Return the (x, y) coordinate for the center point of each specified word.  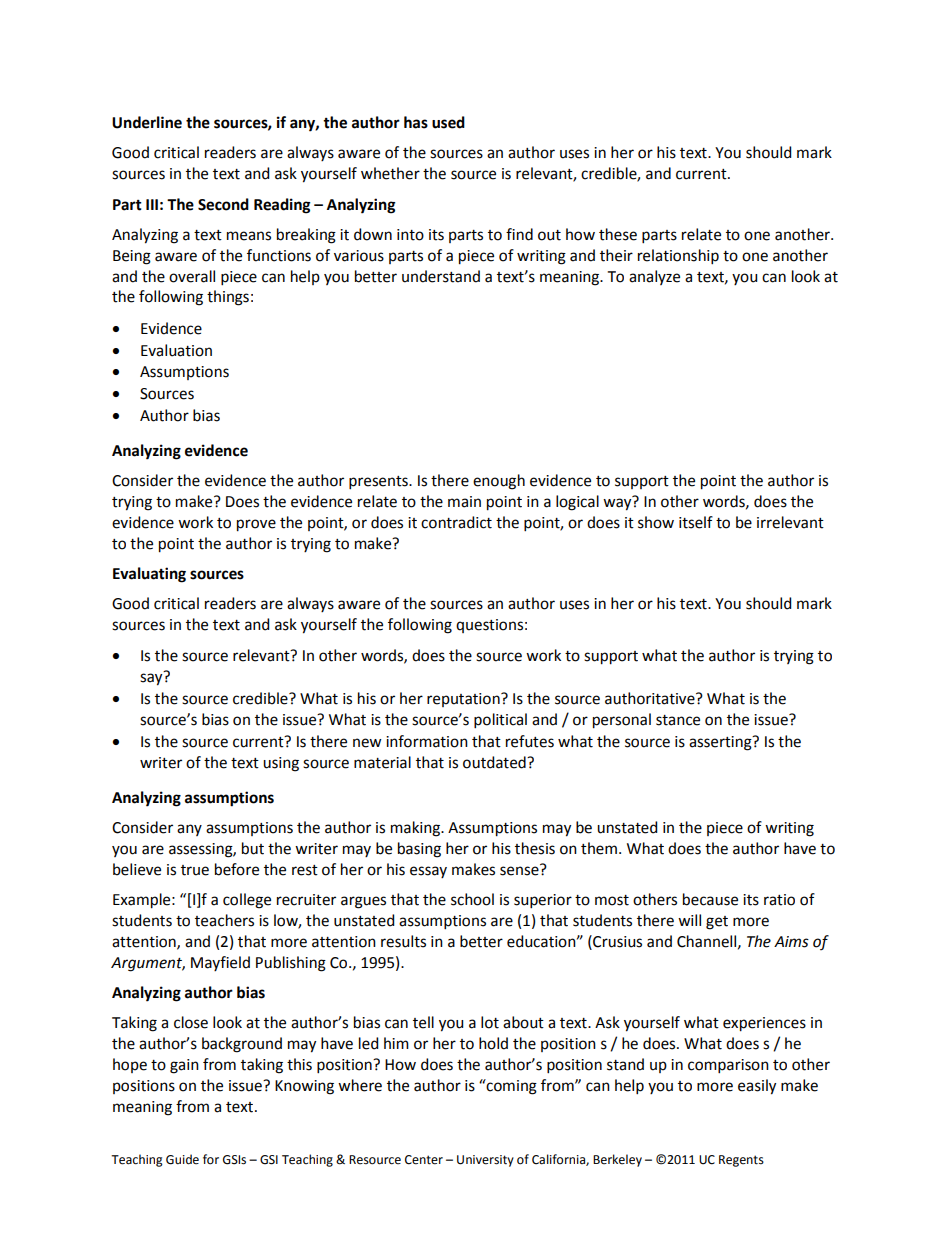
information (427, 741)
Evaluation (176, 350)
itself (696, 522)
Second (223, 204)
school (472, 899)
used (448, 122)
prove (256, 525)
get (717, 923)
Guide (182, 1159)
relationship (678, 256)
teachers (224, 920)
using (281, 764)
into (410, 235)
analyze (654, 277)
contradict (456, 522)
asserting (721, 743)
